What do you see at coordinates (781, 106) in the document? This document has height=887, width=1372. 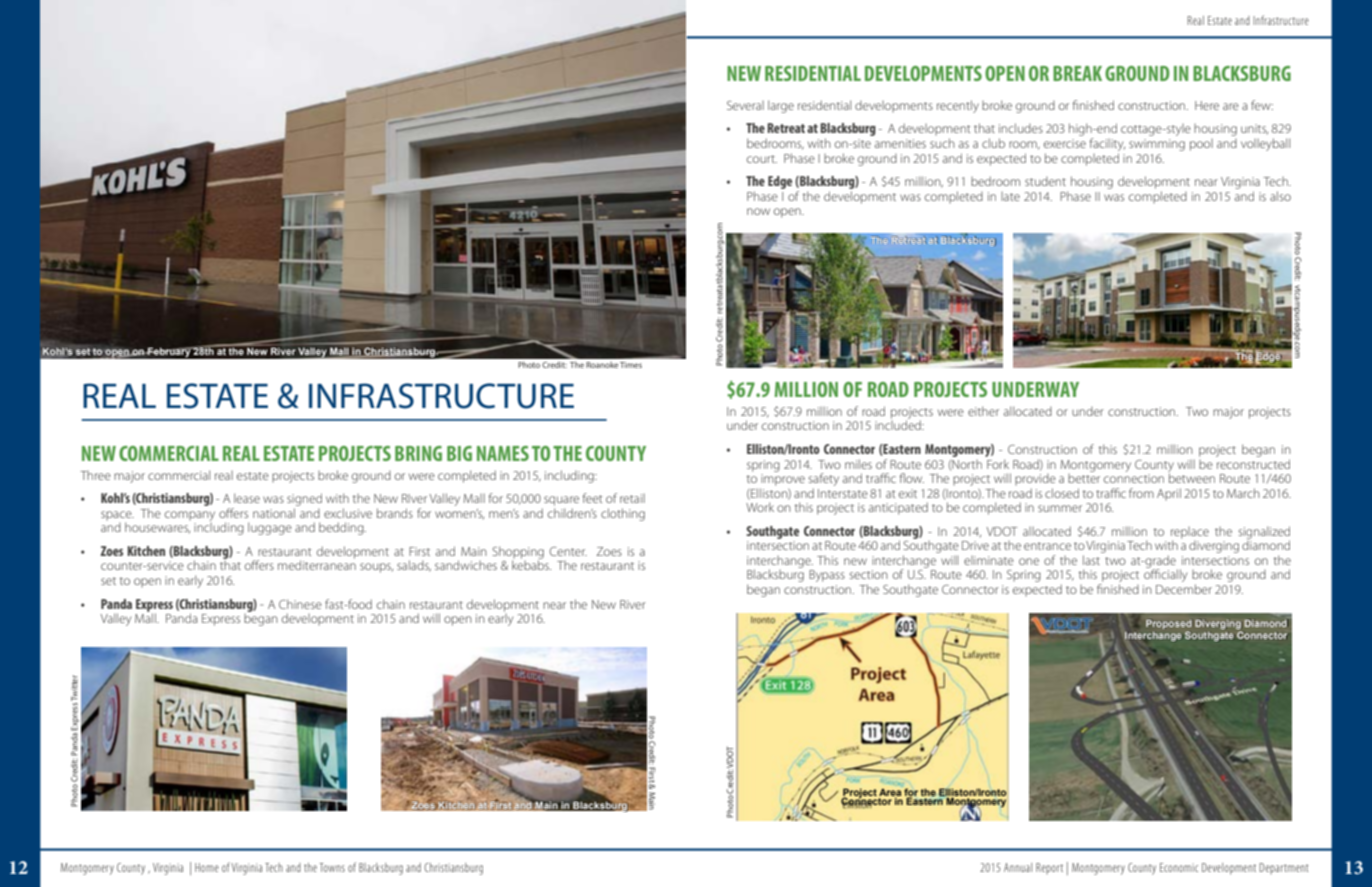 I see `large` at bounding box center [781, 106].
